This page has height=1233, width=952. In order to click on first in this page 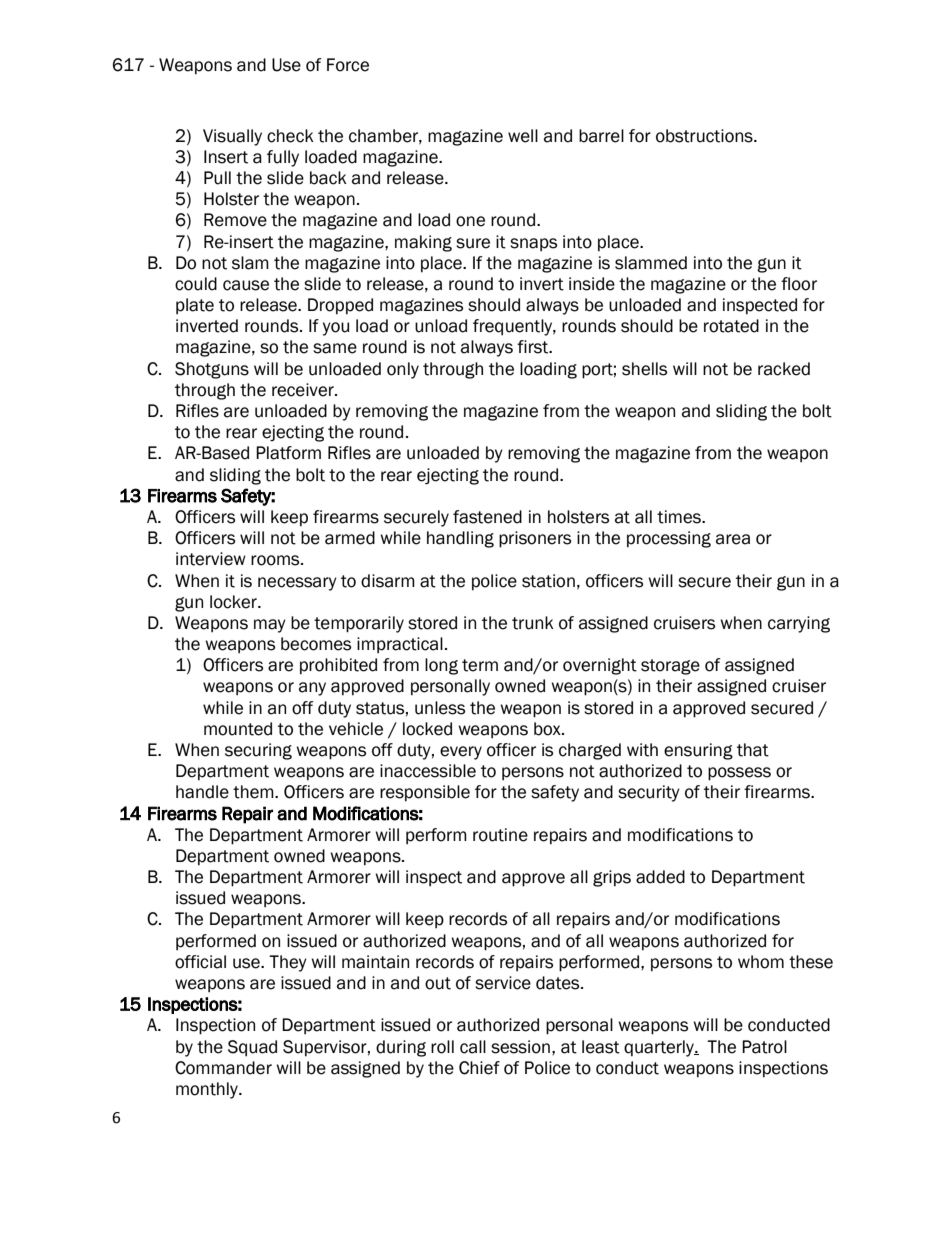, I will do `click(534, 347)`.
